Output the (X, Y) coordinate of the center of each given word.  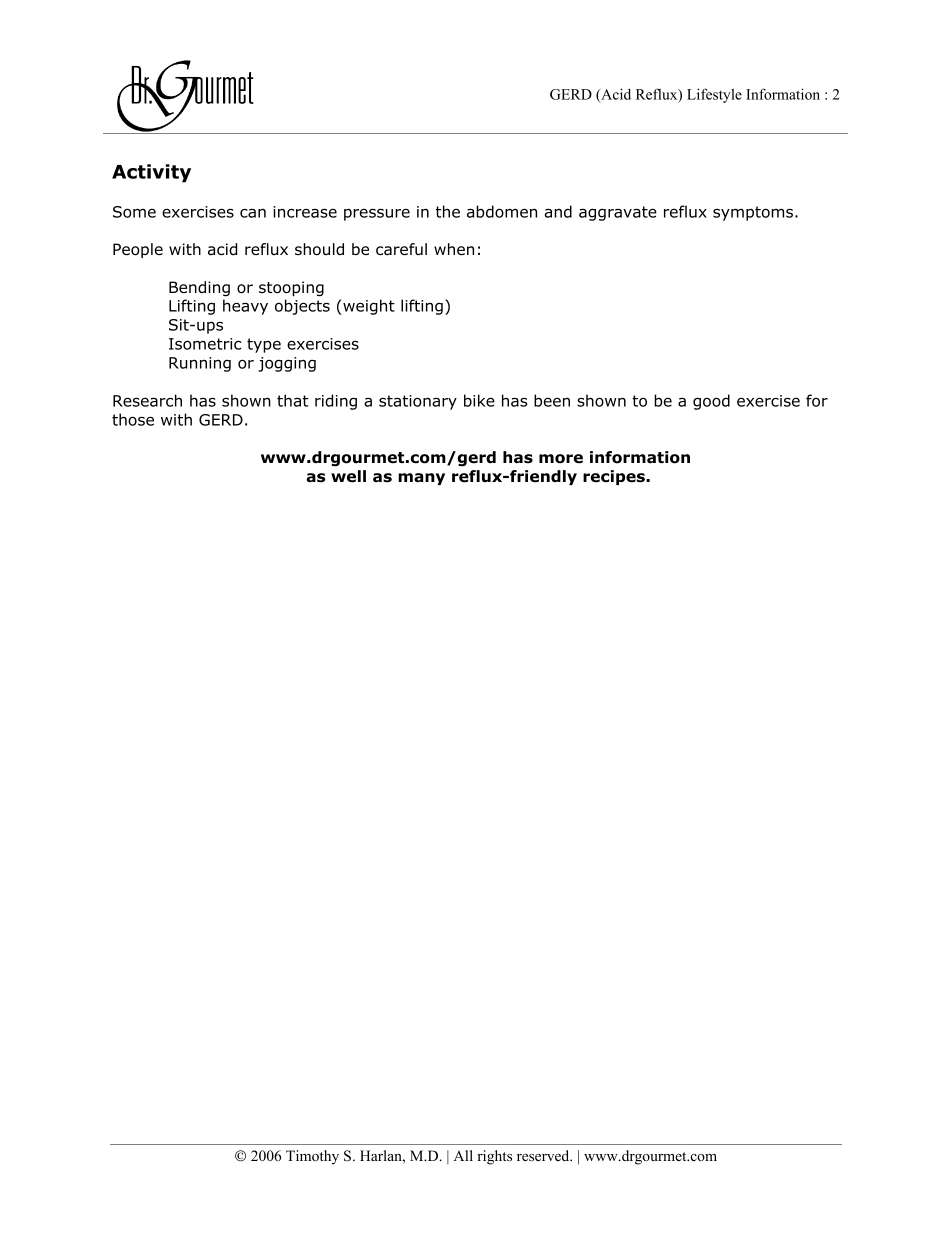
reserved (544, 1155)
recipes (615, 477)
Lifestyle (714, 95)
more (561, 459)
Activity (151, 173)
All (463, 1155)
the (448, 211)
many (421, 479)
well (348, 476)
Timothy (312, 1157)
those (133, 419)
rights (494, 1157)
